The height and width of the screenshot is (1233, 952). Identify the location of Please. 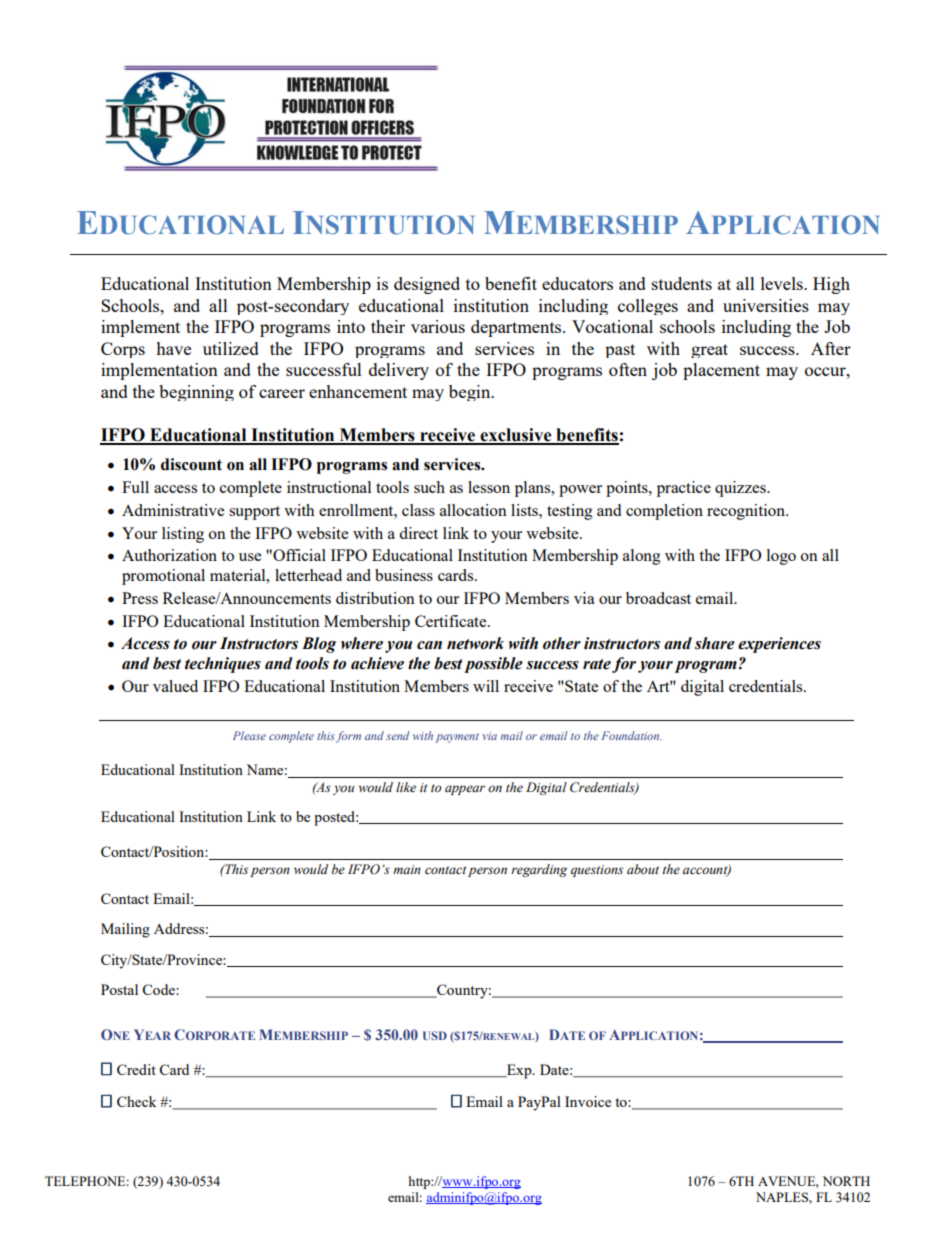
(249, 735).
